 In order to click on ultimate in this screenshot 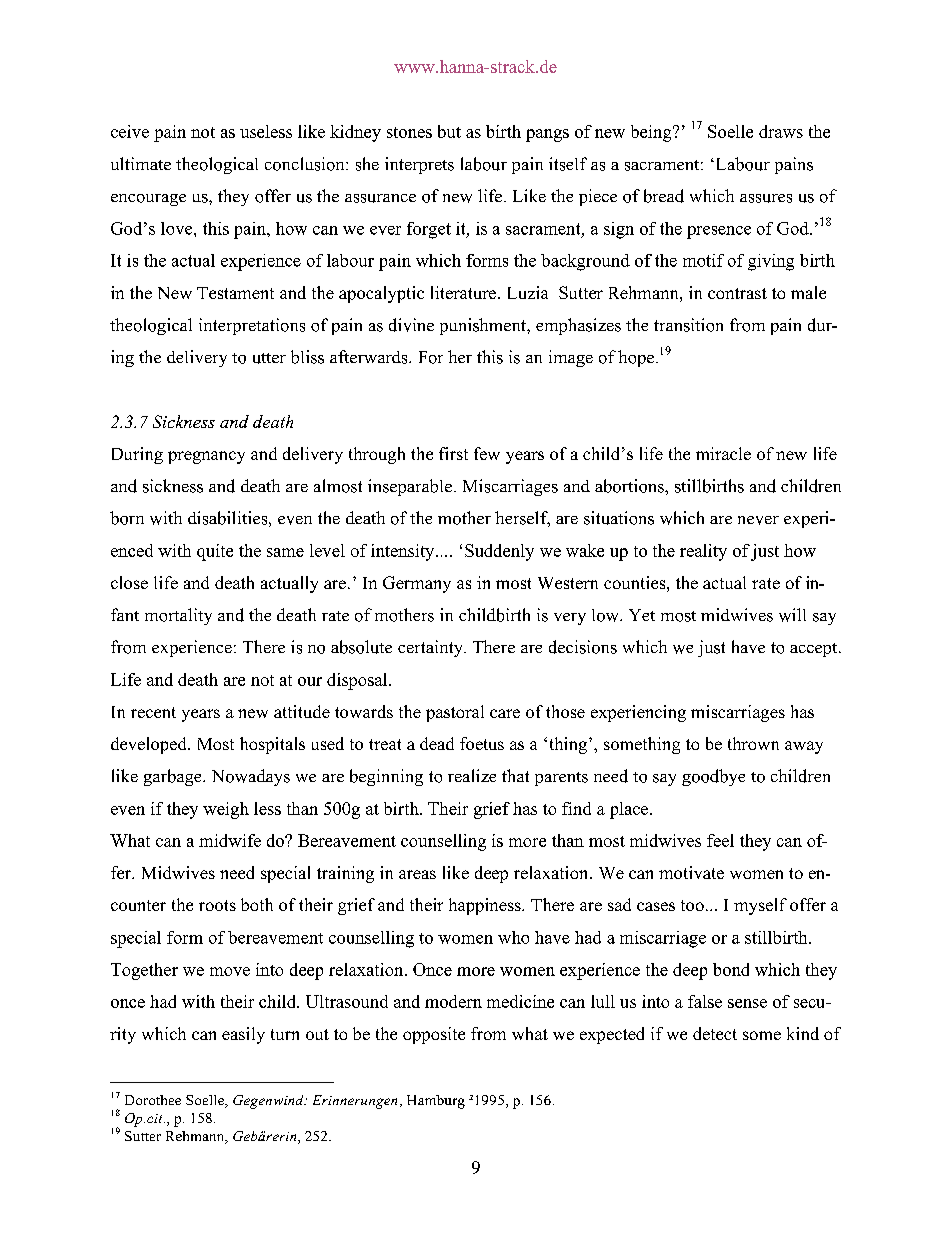, I will do `click(141, 163)`.
